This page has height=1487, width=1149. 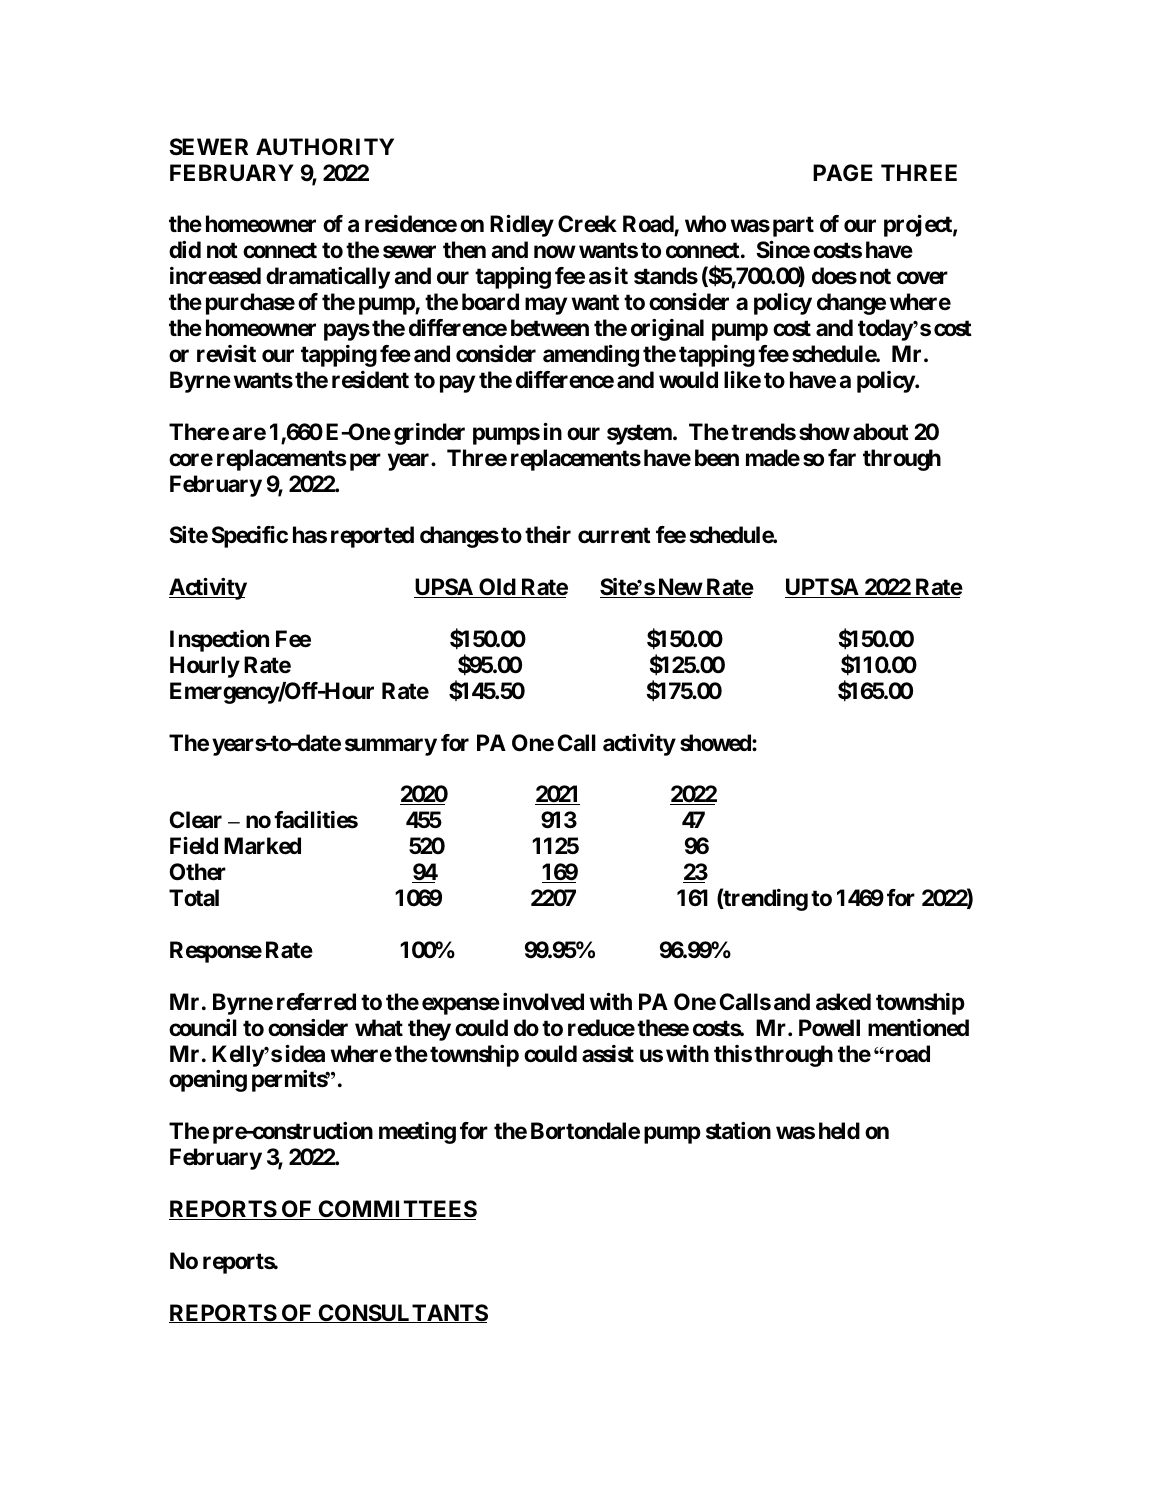 I want to click on Creek, so click(x=587, y=224).
